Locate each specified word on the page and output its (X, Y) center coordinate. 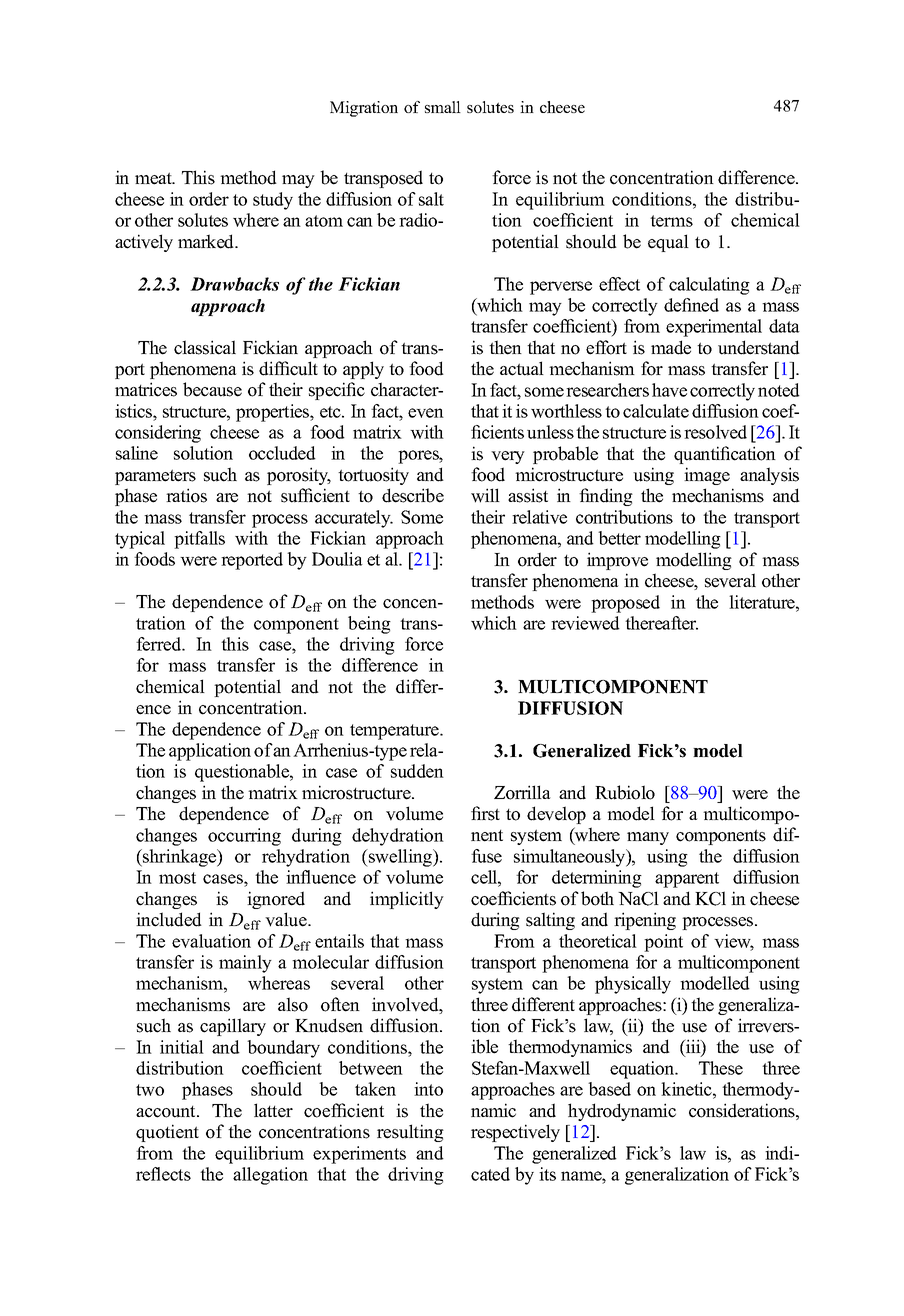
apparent (687, 880)
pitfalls (199, 540)
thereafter (661, 623)
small (443, 107)
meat (154, 178)
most (177, 878)
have (669, 390)
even (426, 413)
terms (671, 221)
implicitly (407, 900)
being (369, 625)
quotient (167, 1133)
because (212, 389)
